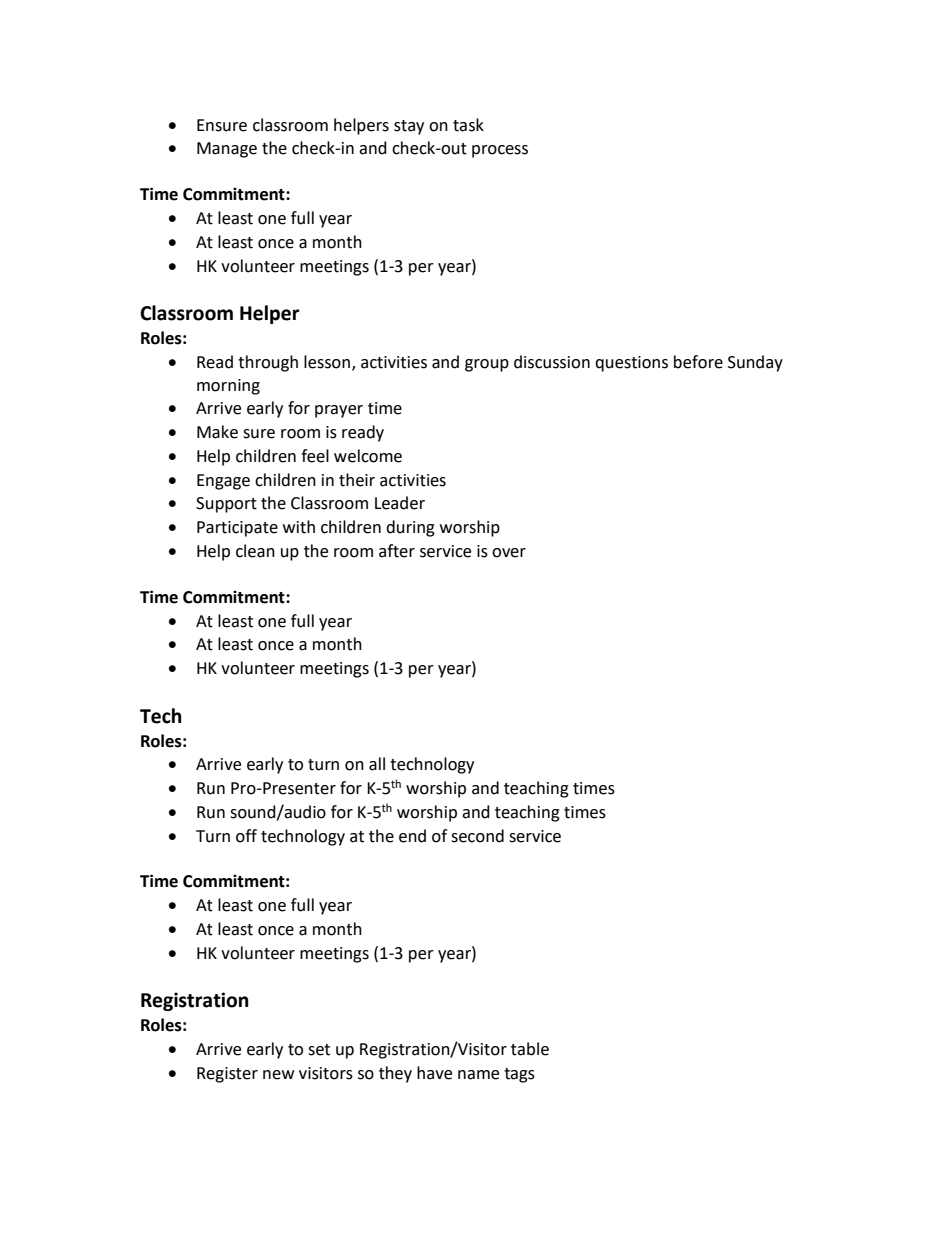 This image has width=952, height=1233. Describe the element at coordinates (500, 151) in the image. I see `process` at that location.
